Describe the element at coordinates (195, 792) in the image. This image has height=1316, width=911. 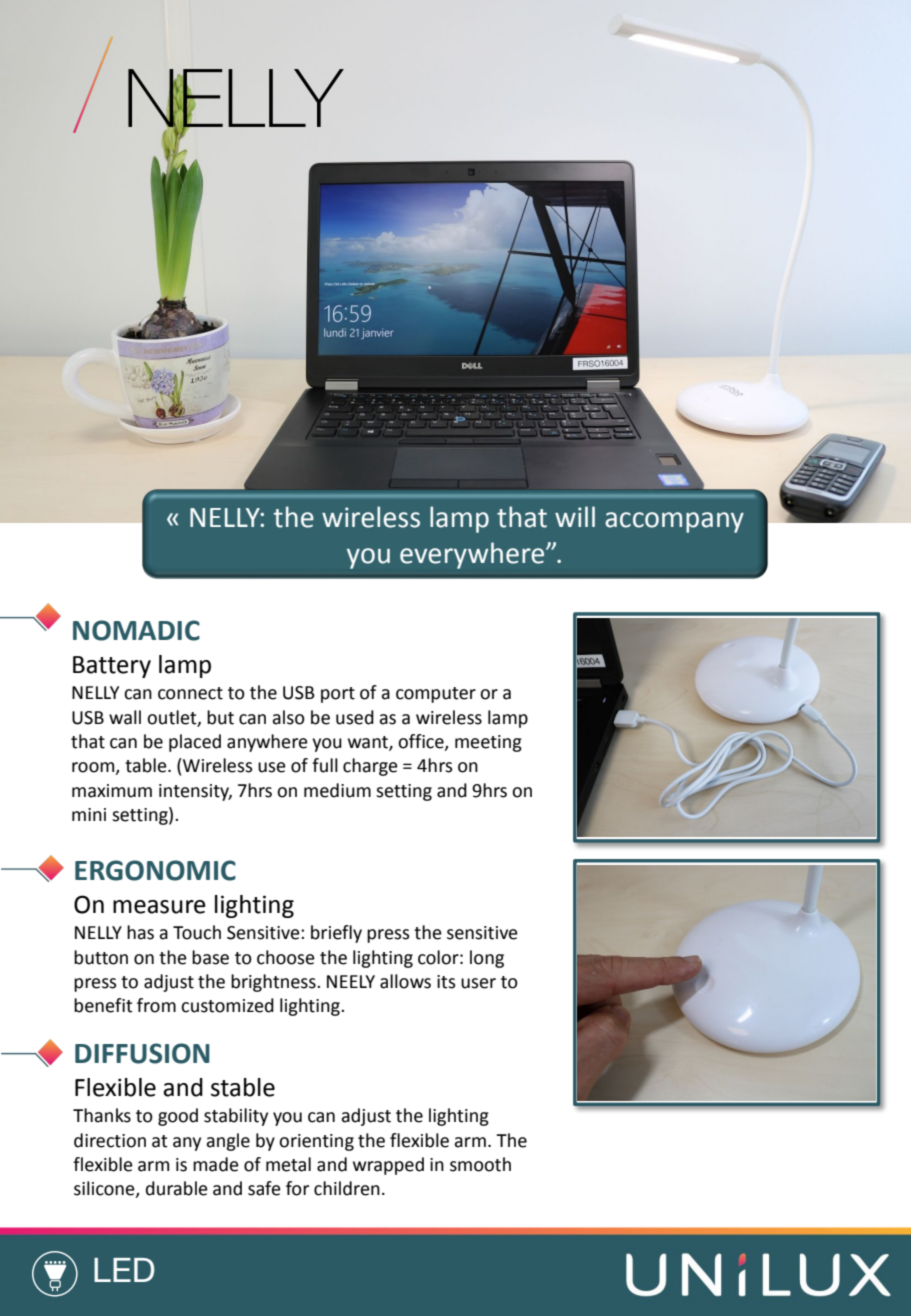
I see `intensity` at that location.
